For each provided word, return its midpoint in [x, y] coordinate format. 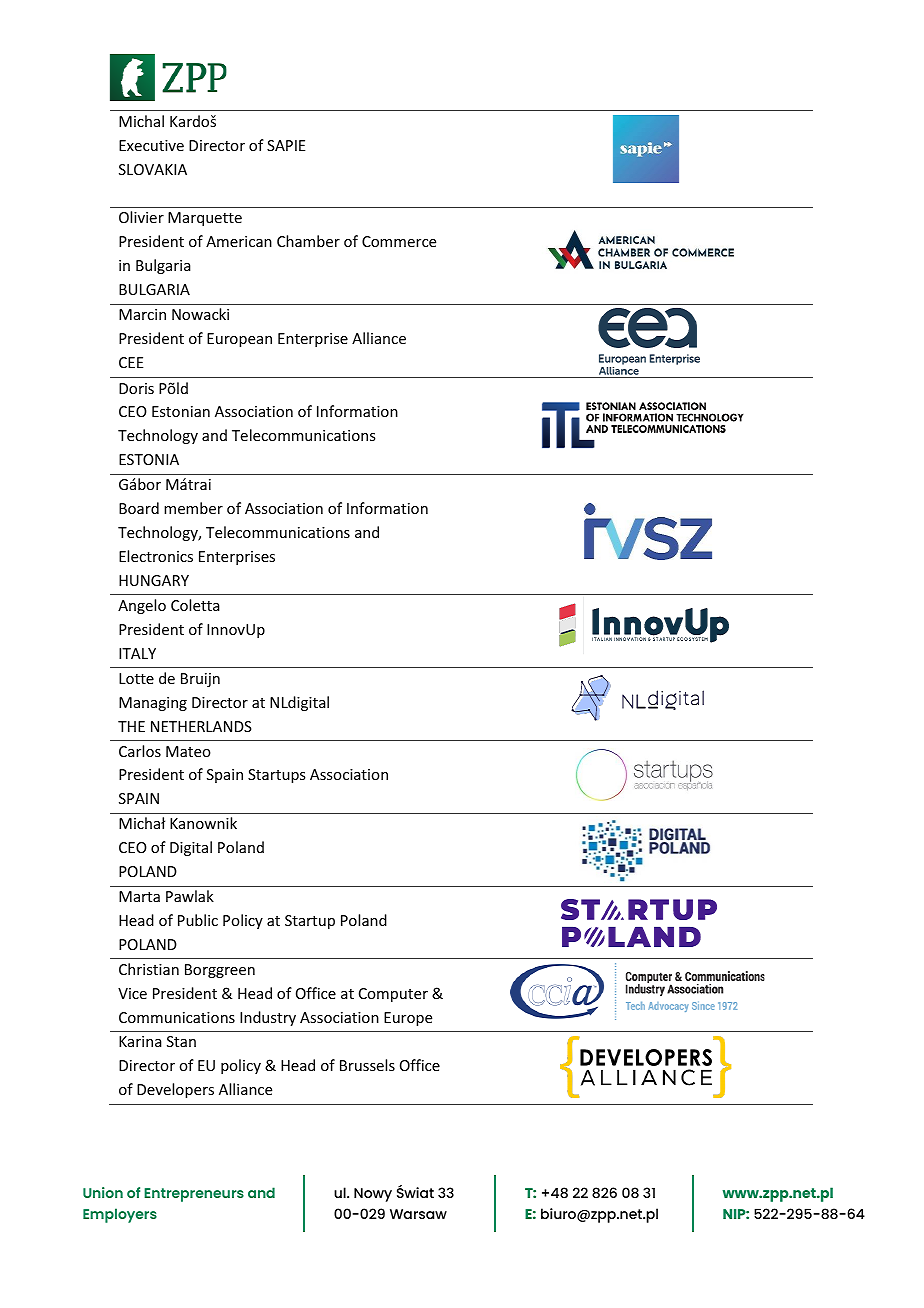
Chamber [308, 241]
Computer [393, 995]
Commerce [399, 241]
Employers [120, 1215]
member [193, 508]
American [239, 241]
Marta [139, 896]
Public [198, 920]
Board [139, 508]
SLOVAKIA [153, 169]
